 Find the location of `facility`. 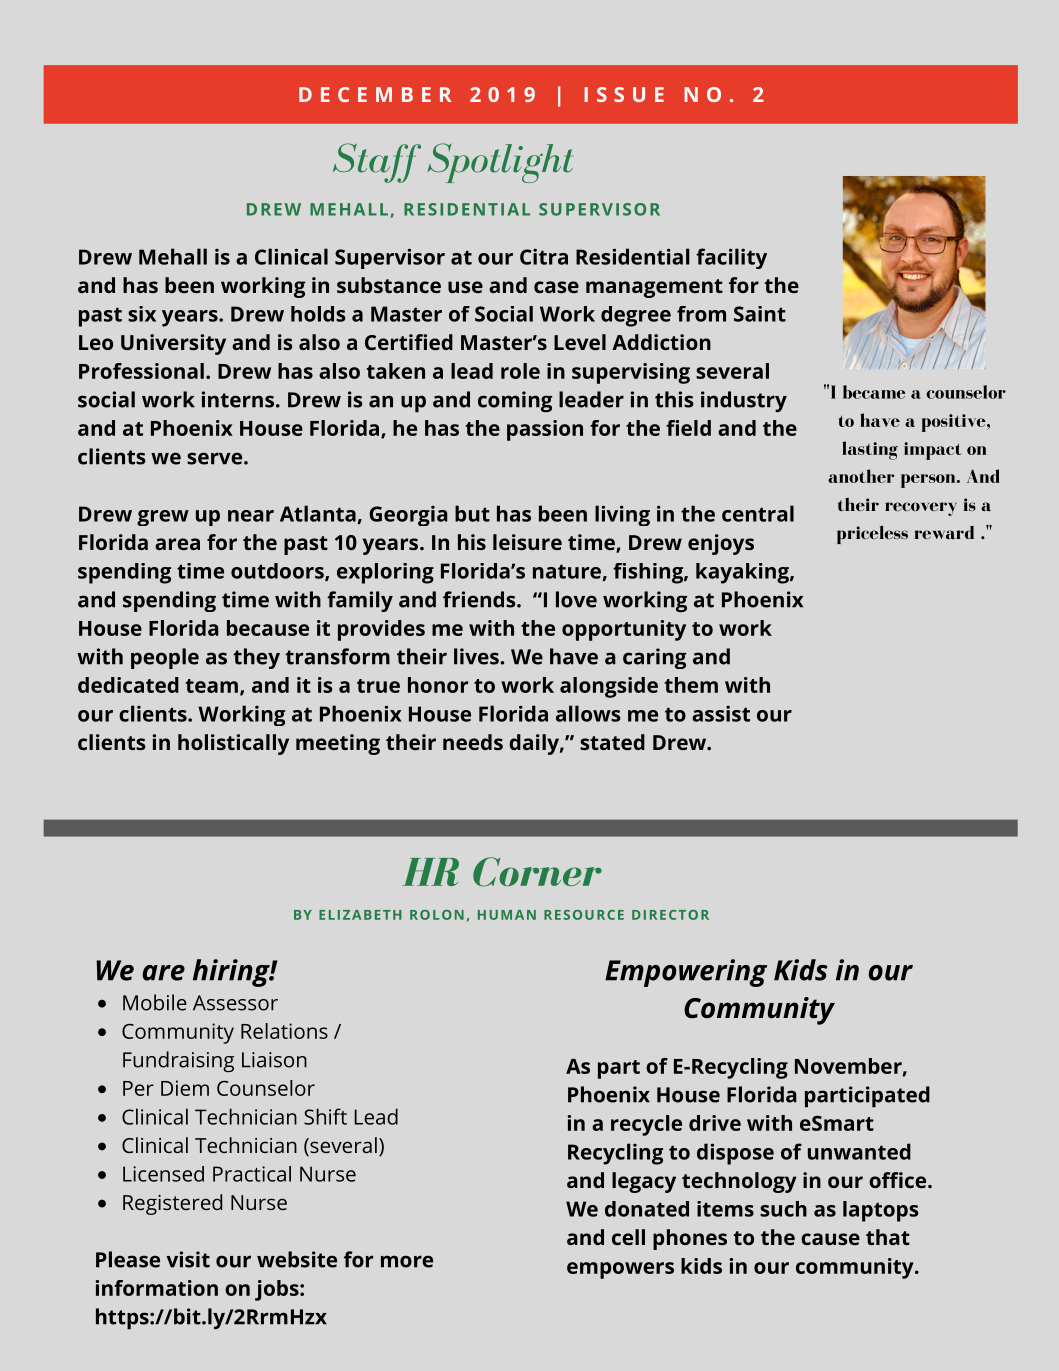

facility is located at coordinates (731, 258).
